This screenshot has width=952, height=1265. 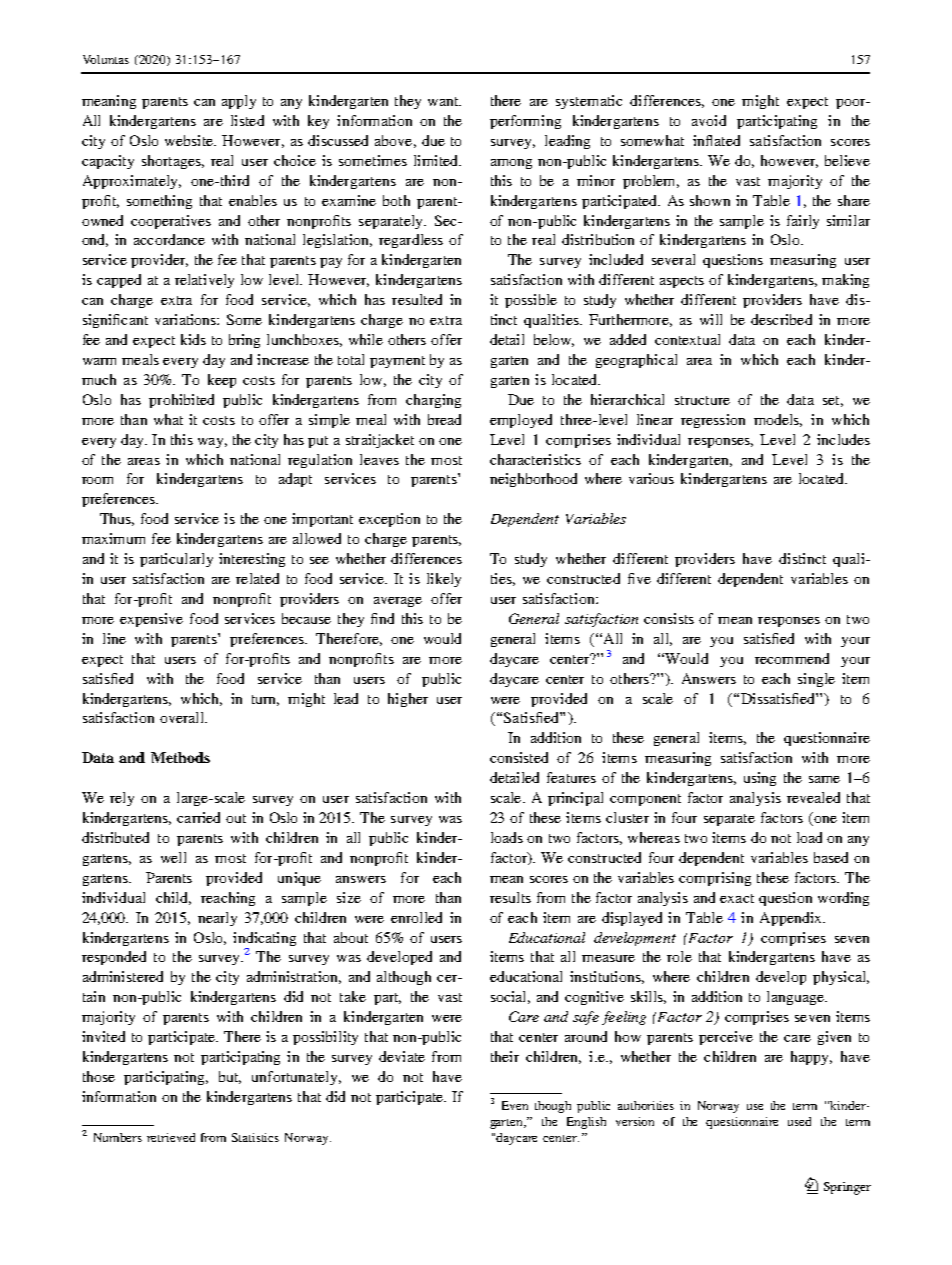 I want to click on results, so click(x=510, y=897).
